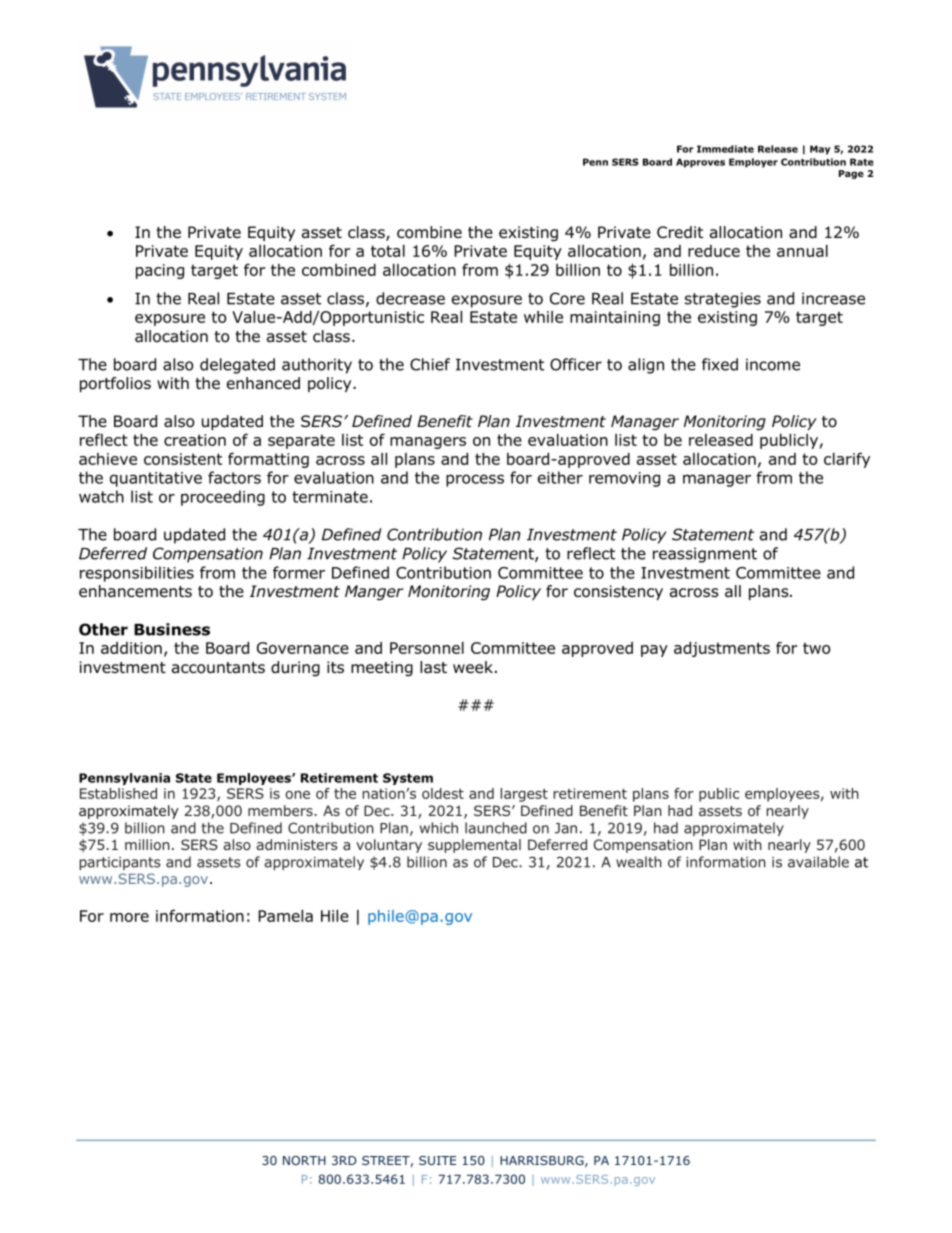 This screenshot has width=952, height=1233. Describe the element at coordinates (443, 793) in the screenshot. I see `oldest` at that location.
